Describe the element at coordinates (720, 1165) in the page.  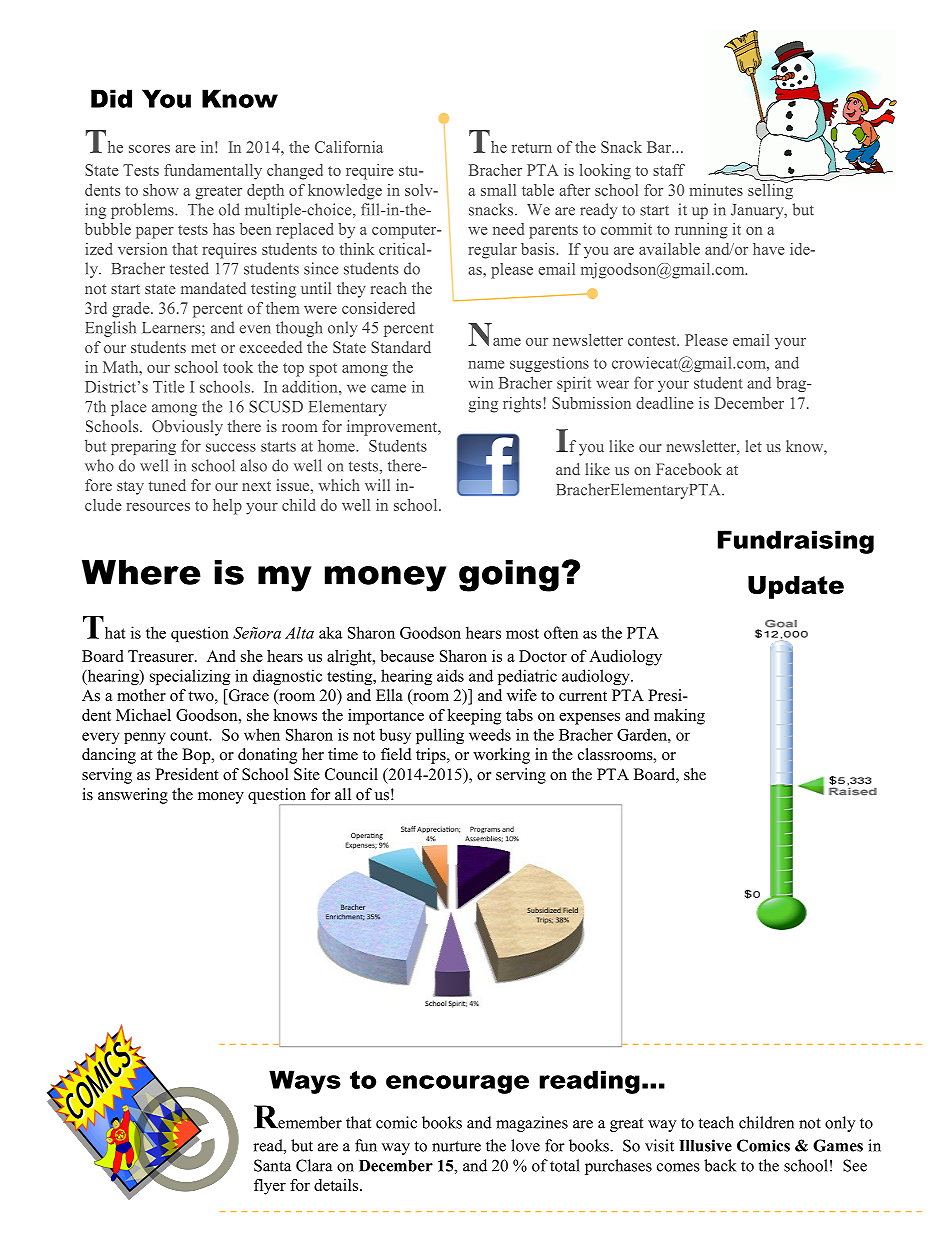
I see `back` at that location.
